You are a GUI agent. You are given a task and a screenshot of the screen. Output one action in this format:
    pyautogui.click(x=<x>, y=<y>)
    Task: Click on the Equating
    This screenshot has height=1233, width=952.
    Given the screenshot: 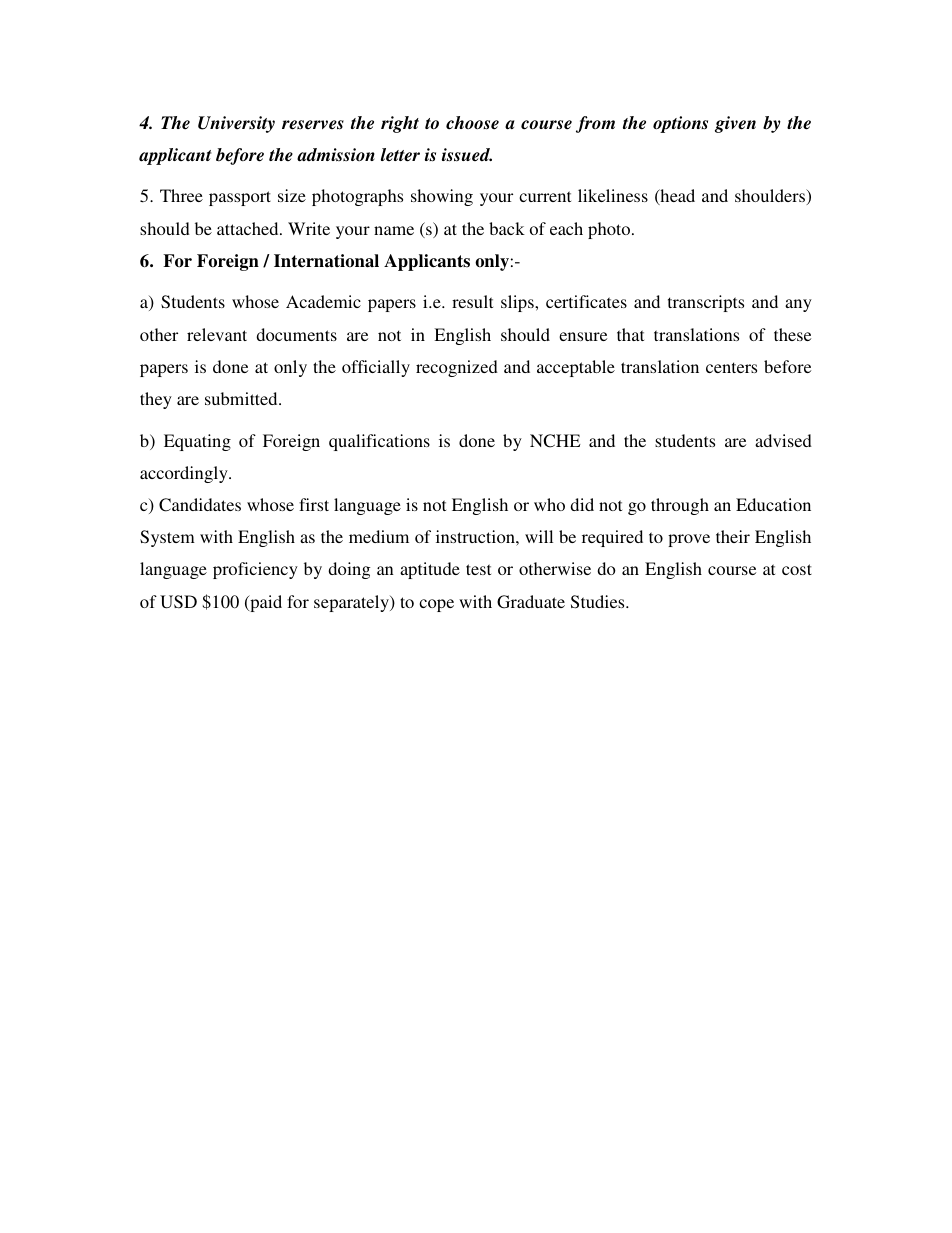 What is the action you would take?
    pyautogui.click(x=197, y=442)
